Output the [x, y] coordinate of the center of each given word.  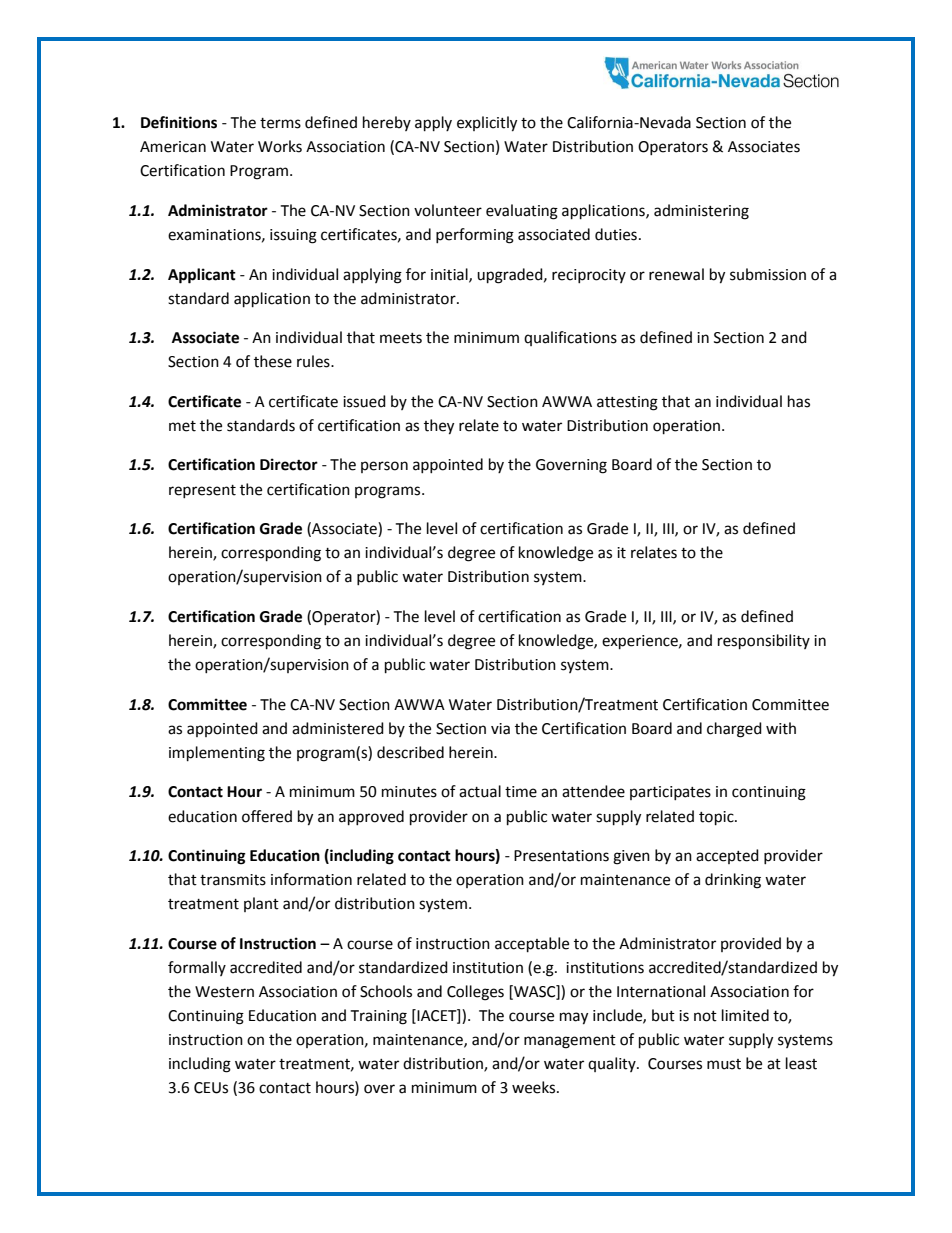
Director [289, 464]
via [500, 729]
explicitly [487, 124]
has [799, 401]
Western [224, 992]
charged [734, 730]
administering [701, 212]
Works [280, 146]
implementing [217, 754]
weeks [535, 1087]
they [439, 427]
